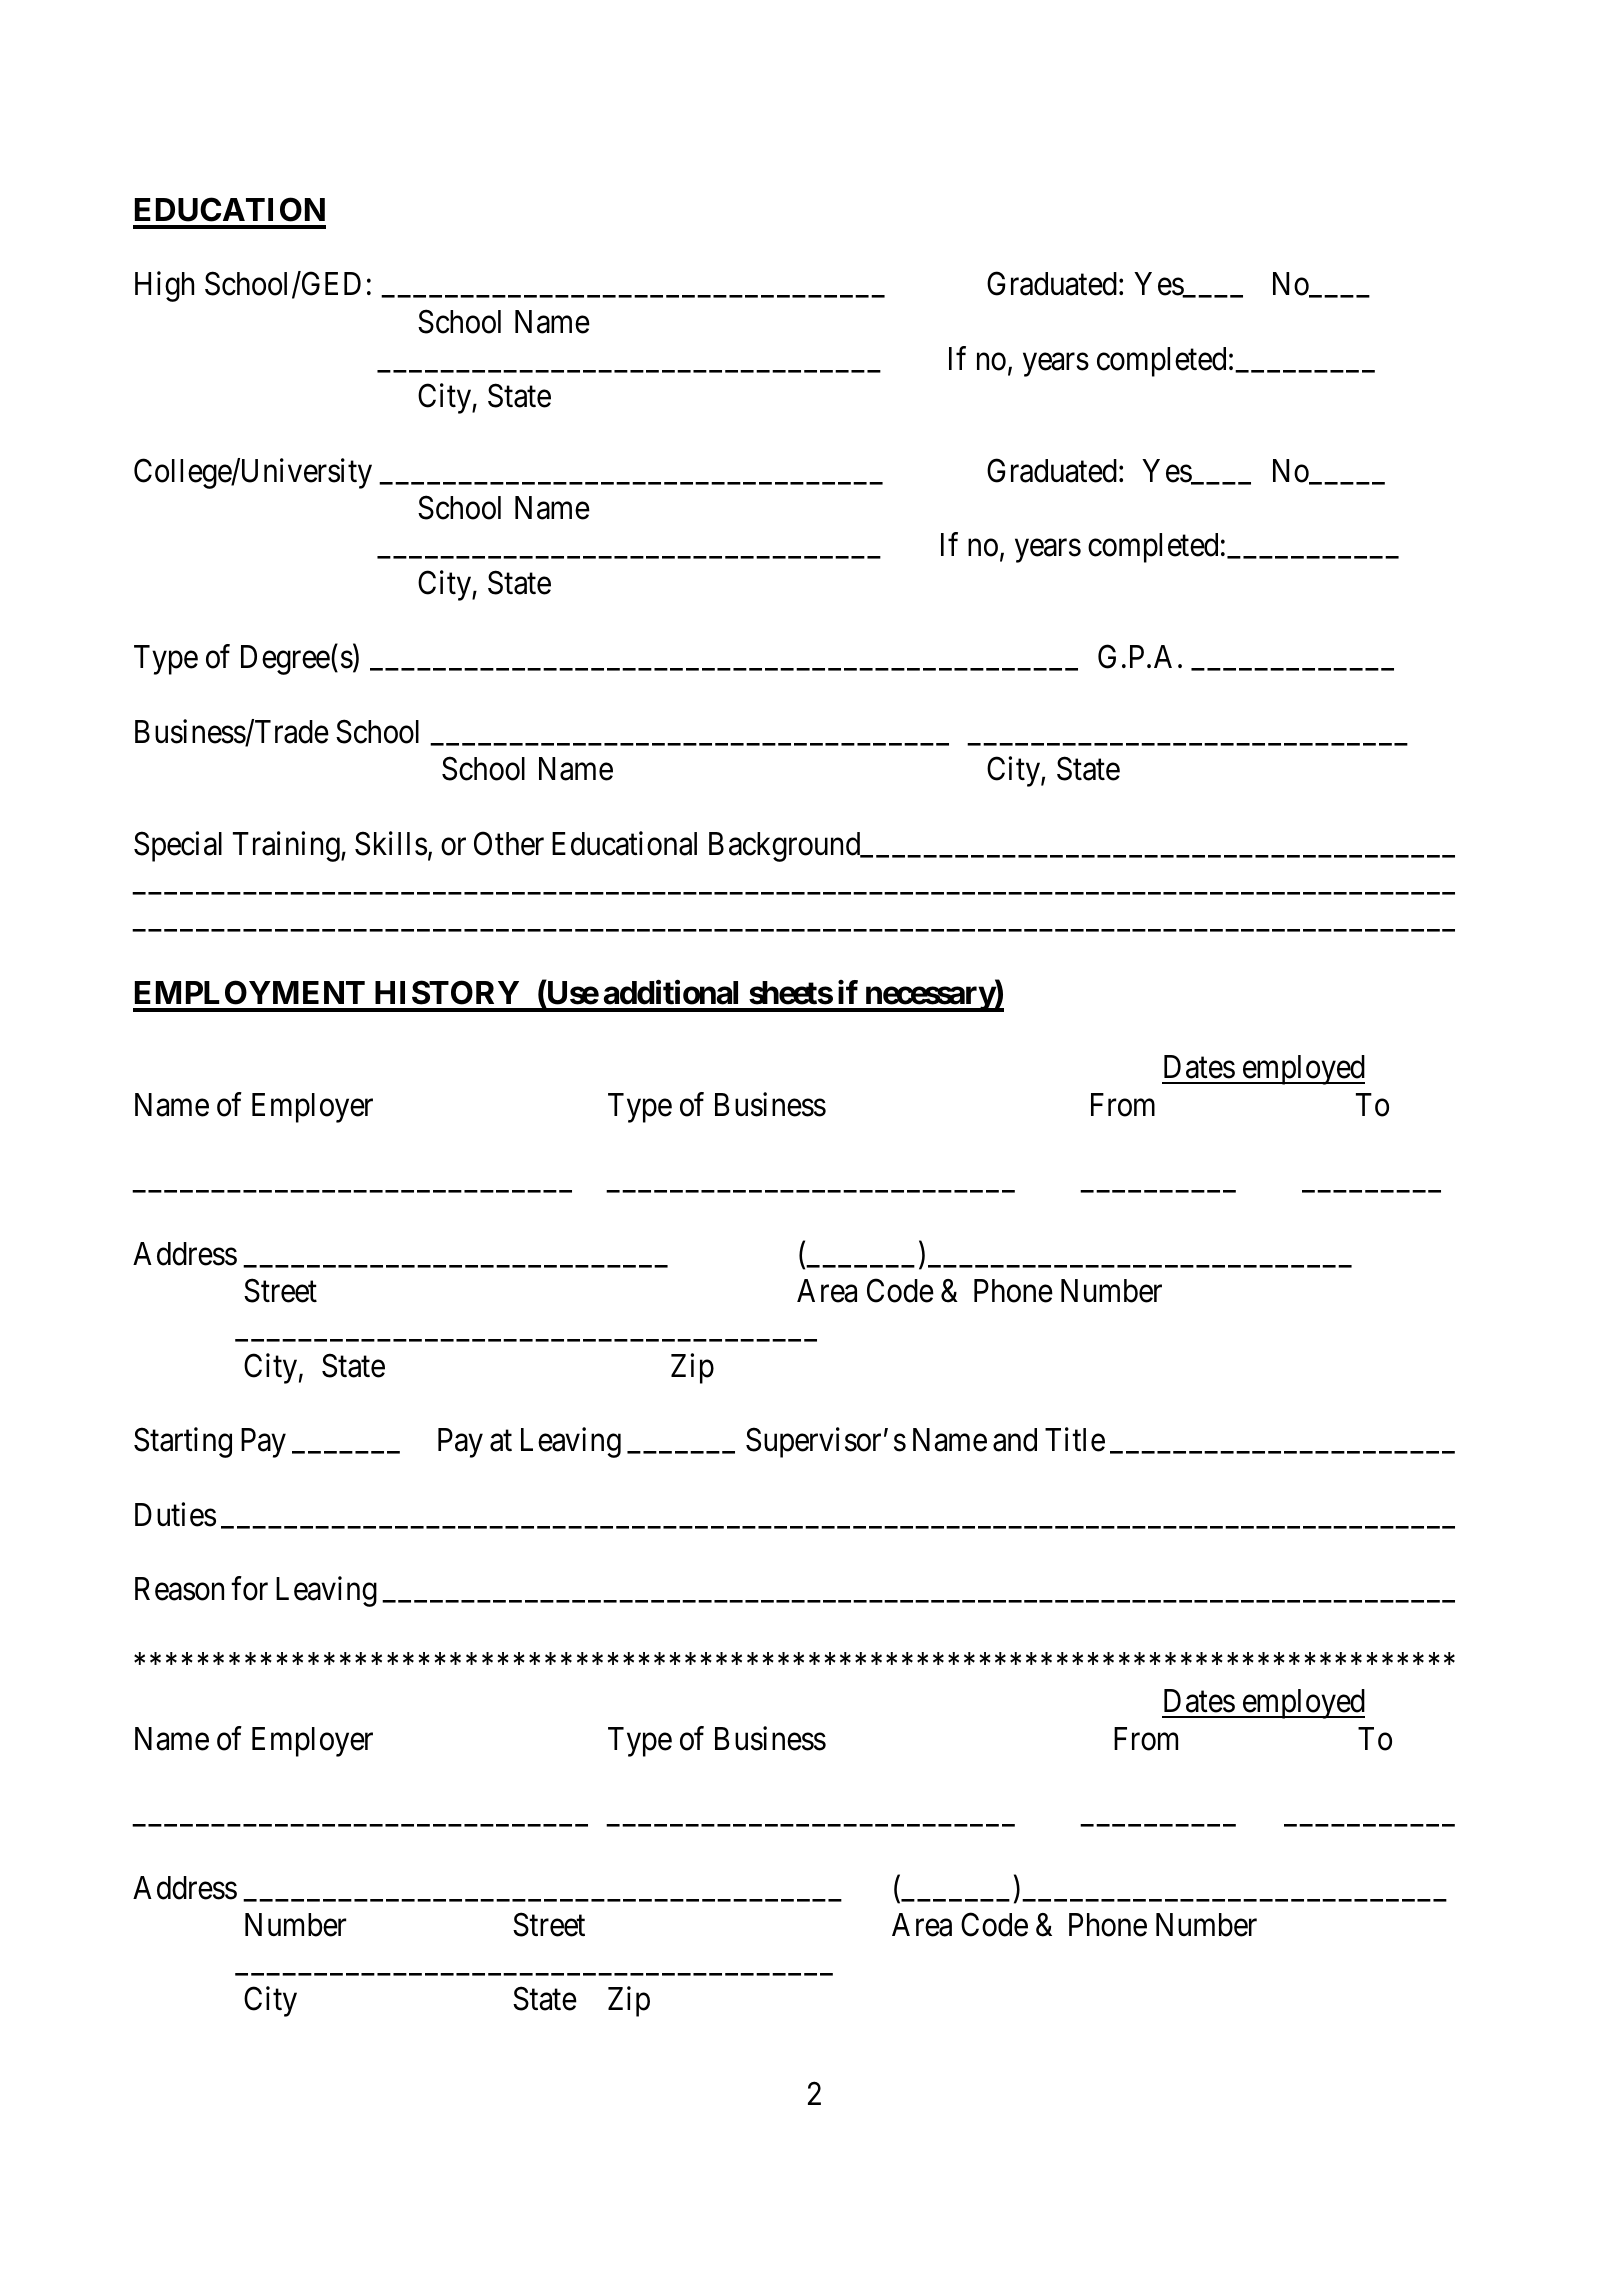 The height and width of the document is (2278, 1610). I want to click on Reason, so click(179, 1589).
